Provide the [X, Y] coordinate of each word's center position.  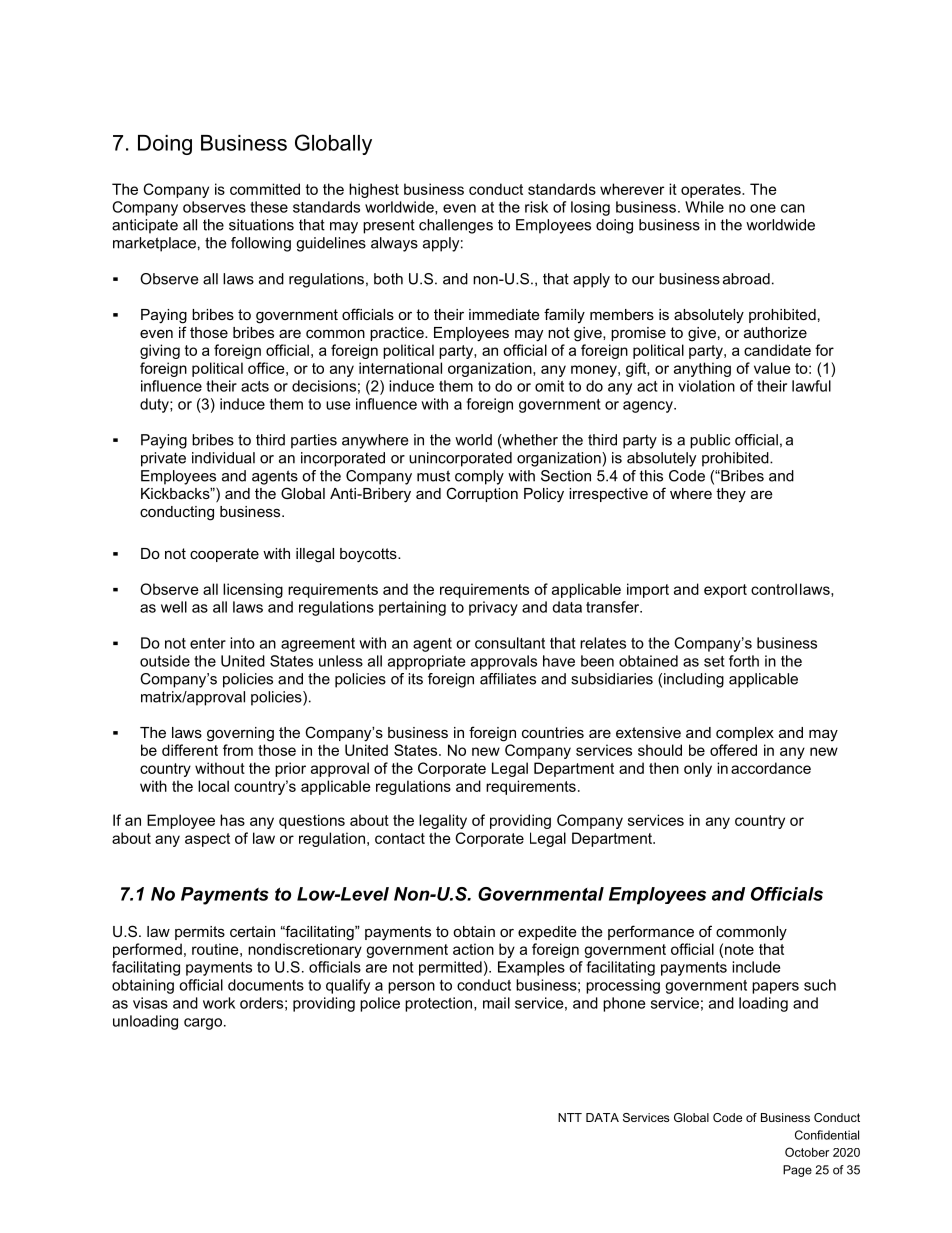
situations [261, 225]
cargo [203, 1024]
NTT [570, 1117]
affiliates [508, 679]
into [242, 643]
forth [744, 661]
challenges [456, 226]
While [704, 207]
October [807, 1152]
